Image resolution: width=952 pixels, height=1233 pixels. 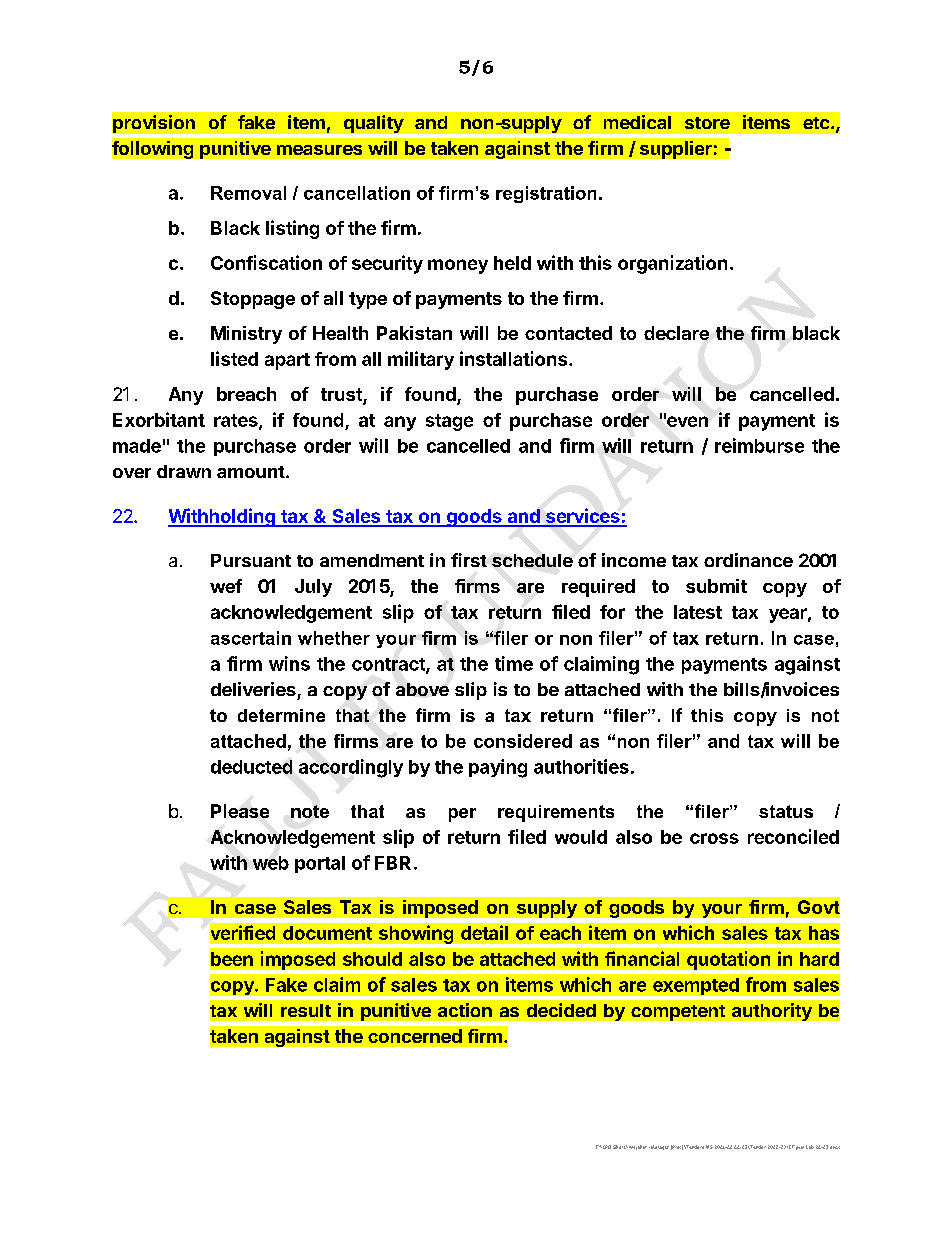 What do you see at coordinates (462, 815) in the screenshot?
I see `per` at bounding box center [462, 815].
